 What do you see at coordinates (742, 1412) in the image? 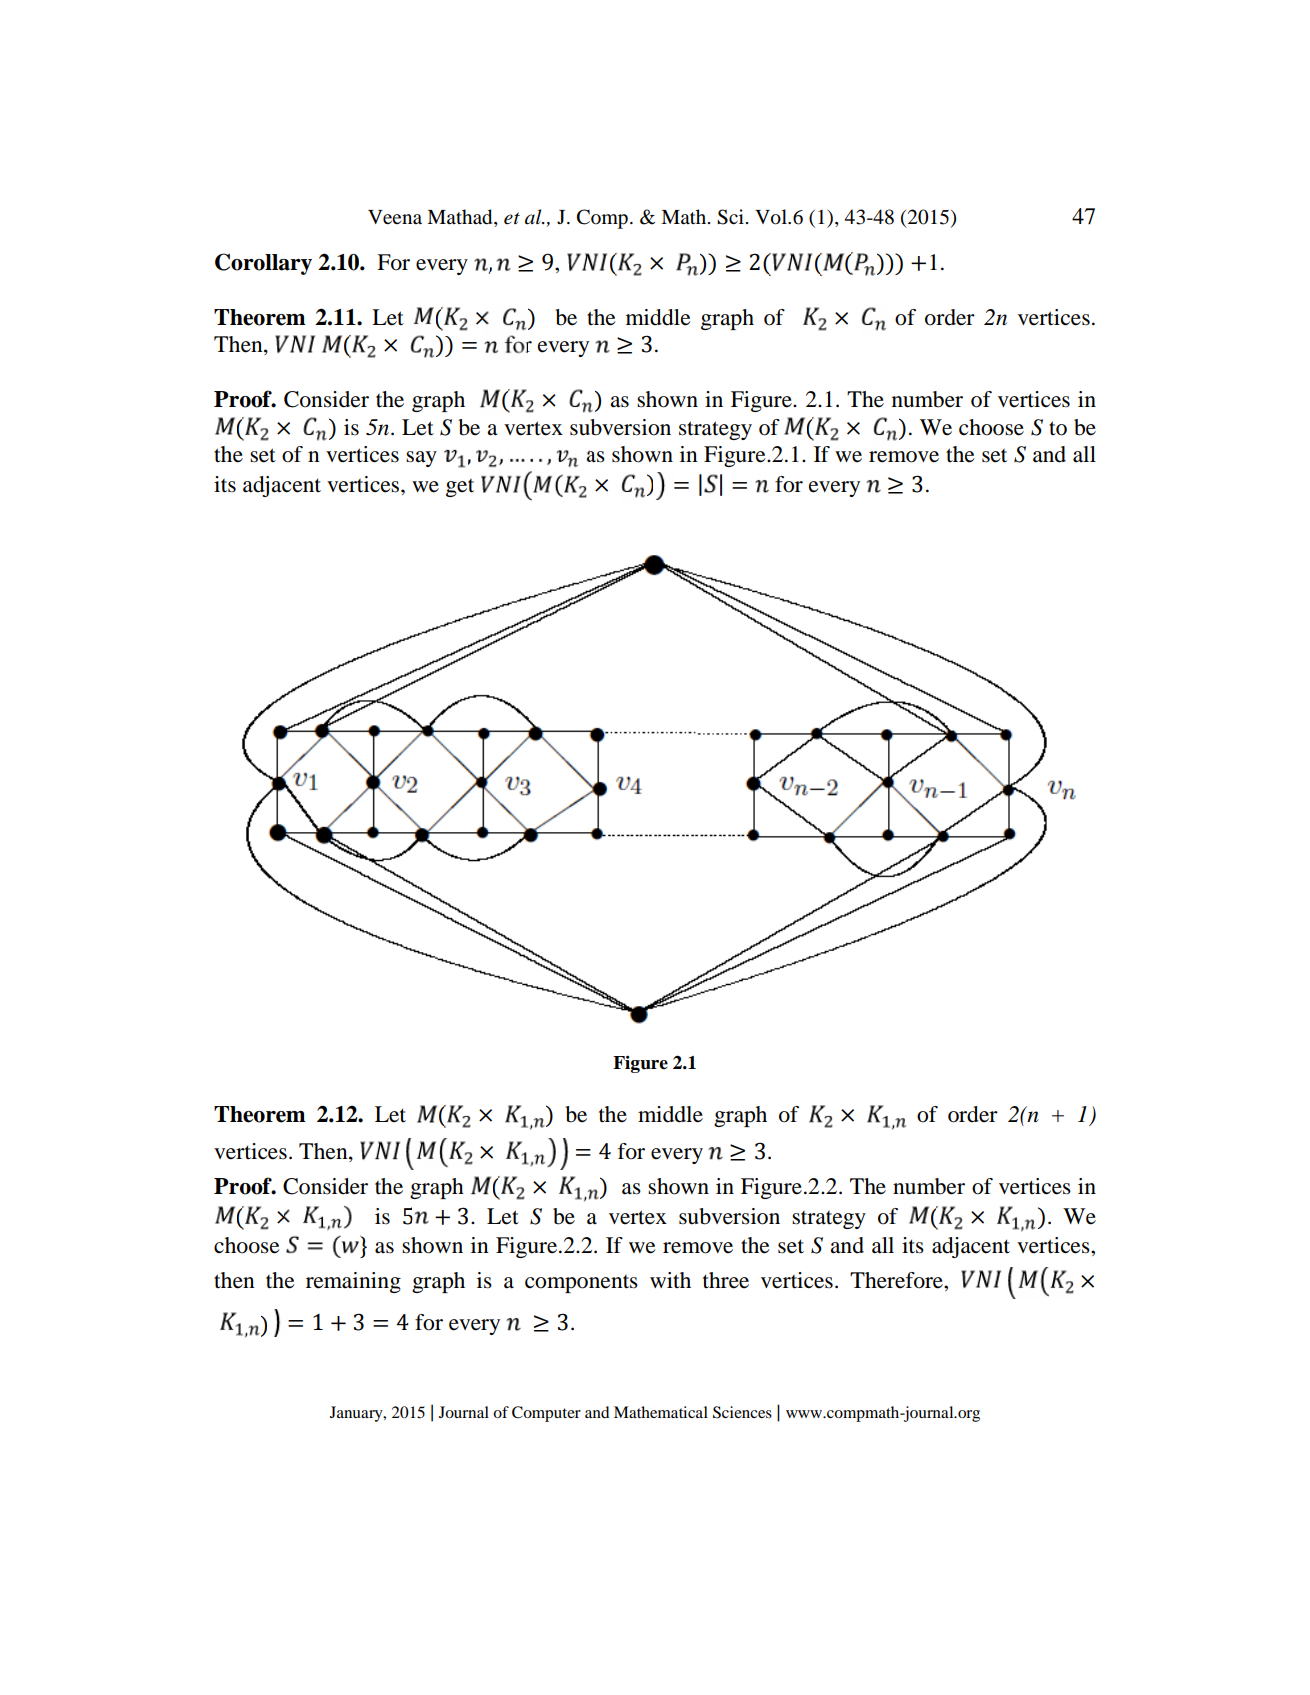
I see `Sciences` at bounding box center [742, 1412].
